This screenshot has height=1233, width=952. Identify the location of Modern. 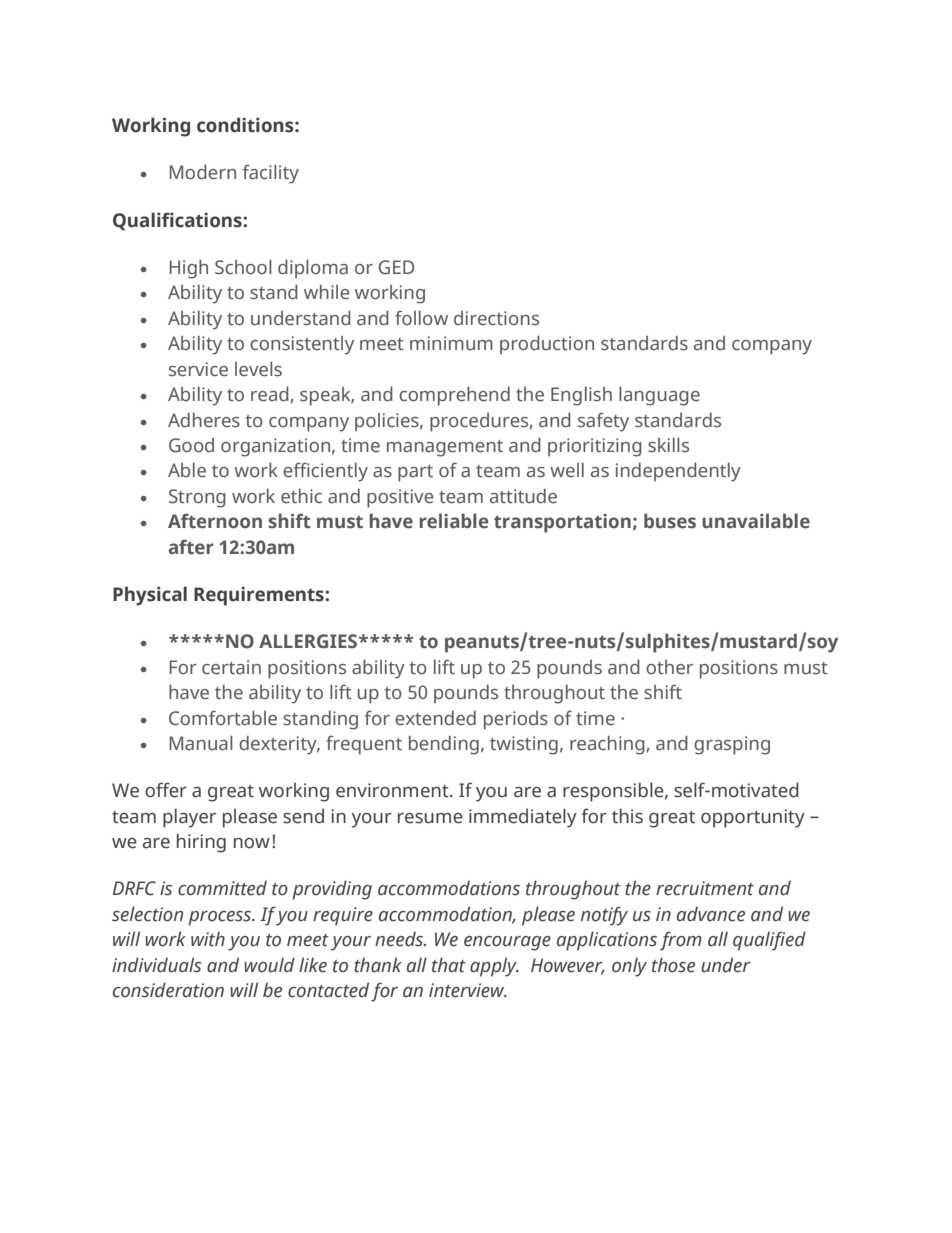
(203, 172).
